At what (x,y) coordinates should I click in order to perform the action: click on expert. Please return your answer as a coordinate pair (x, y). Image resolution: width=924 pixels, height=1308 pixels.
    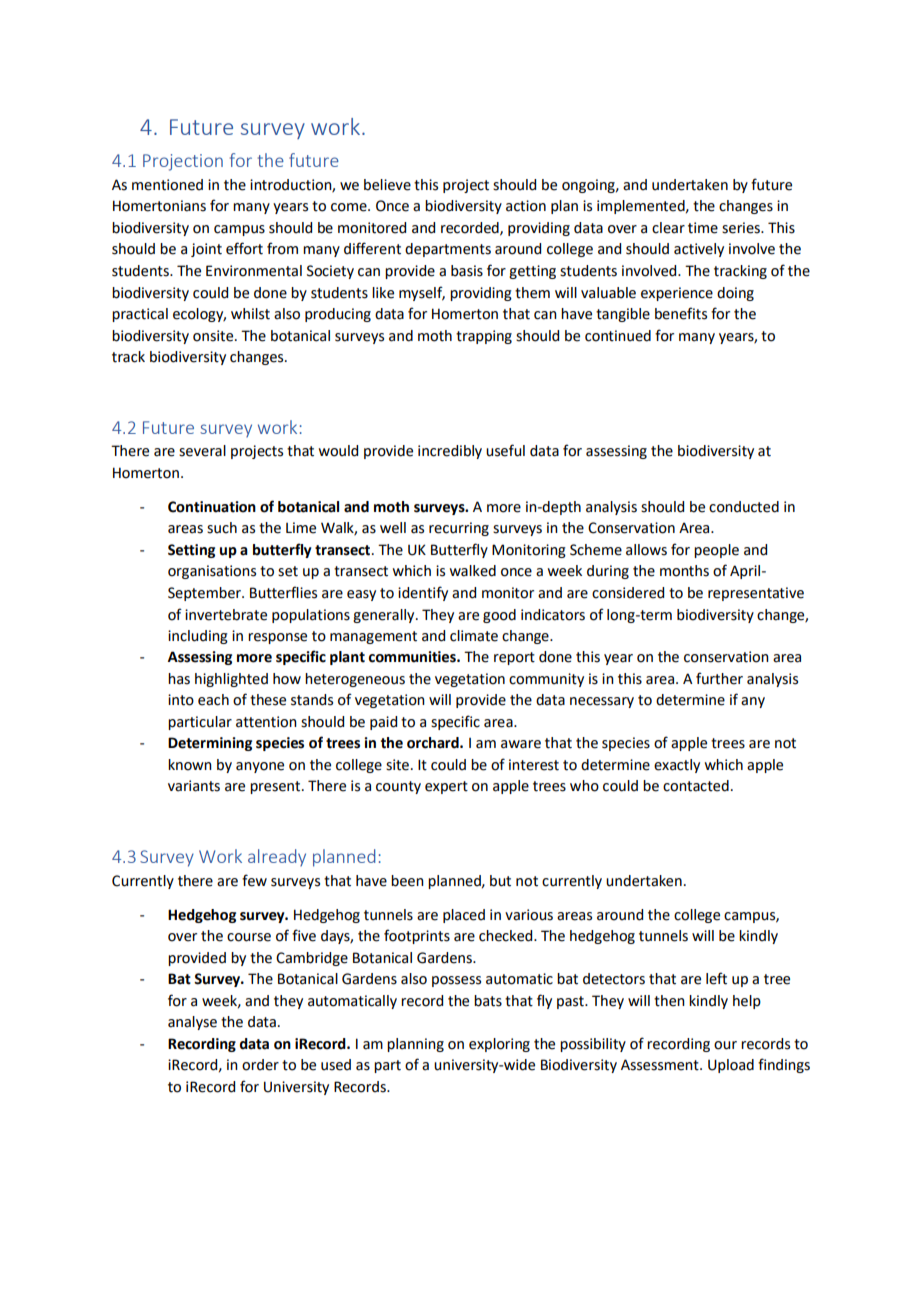
    Looking at the image, I should click on (446, 787).
